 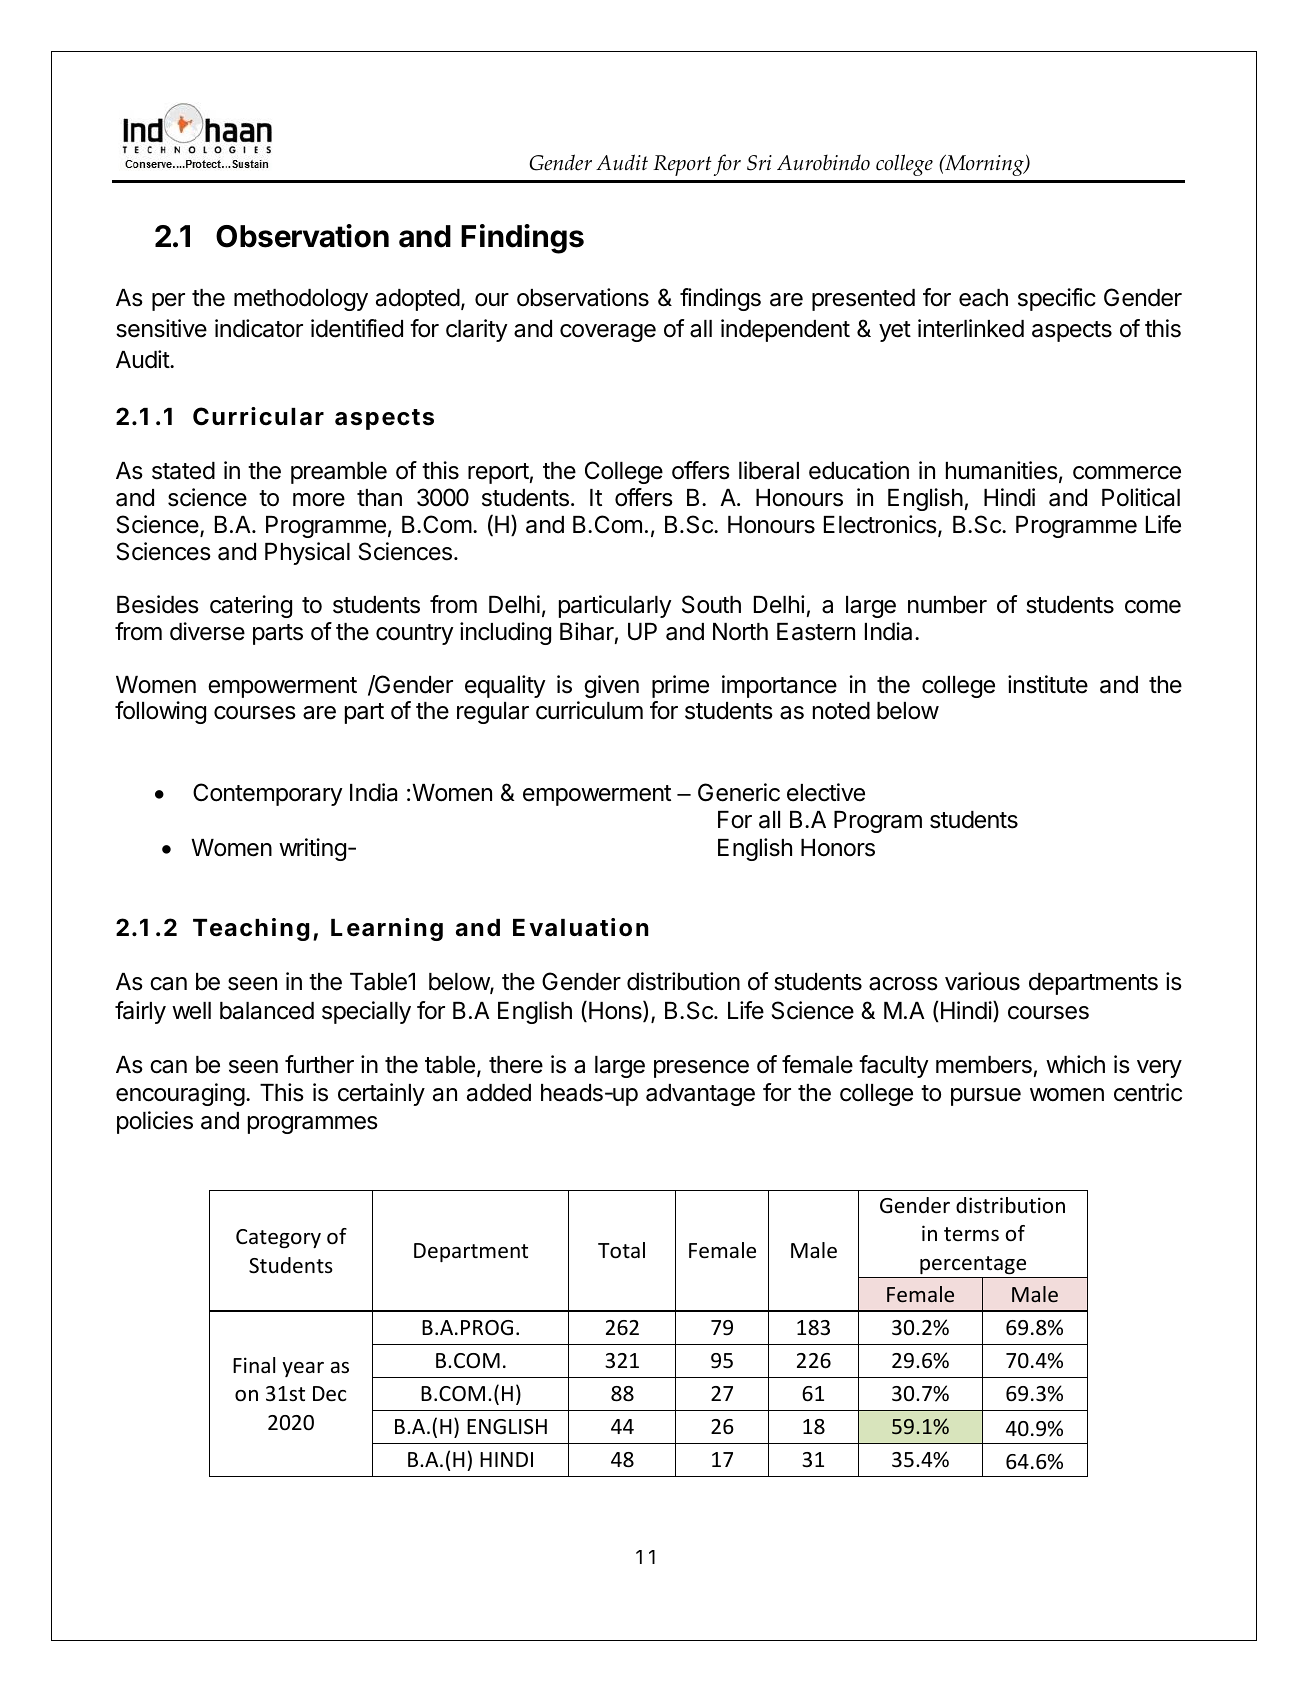 What do you see at coordinates (319, 500) in the page?
I see `more` at bounding box center [319, 500].
